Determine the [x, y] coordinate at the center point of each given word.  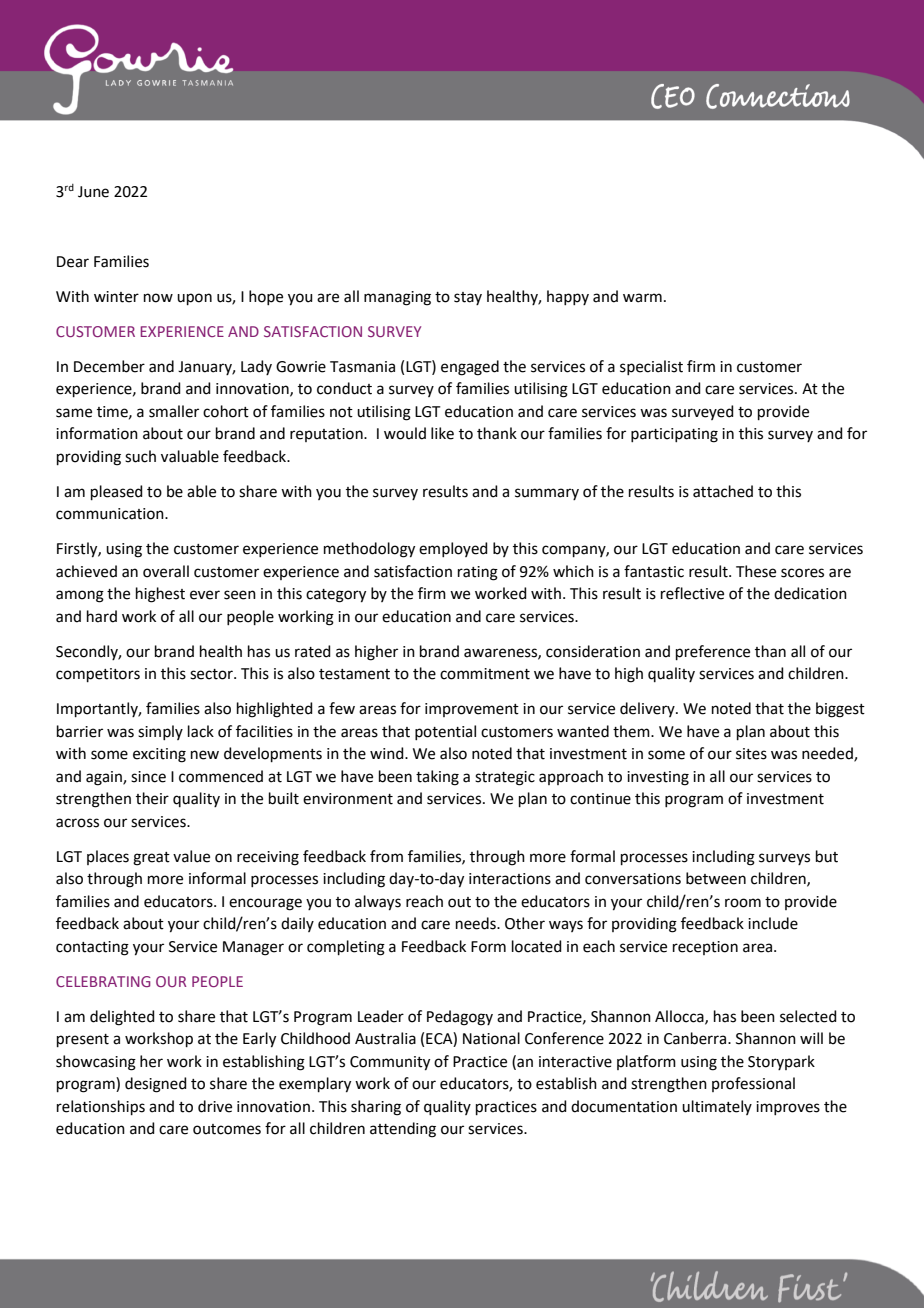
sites [751, 754]
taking [437, 778]
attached [723, 491]
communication [111, 514]
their [152, 798]
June [93, 192]
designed [156, 1085]
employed [453, 549]
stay [468, 298]
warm [642, 298]
